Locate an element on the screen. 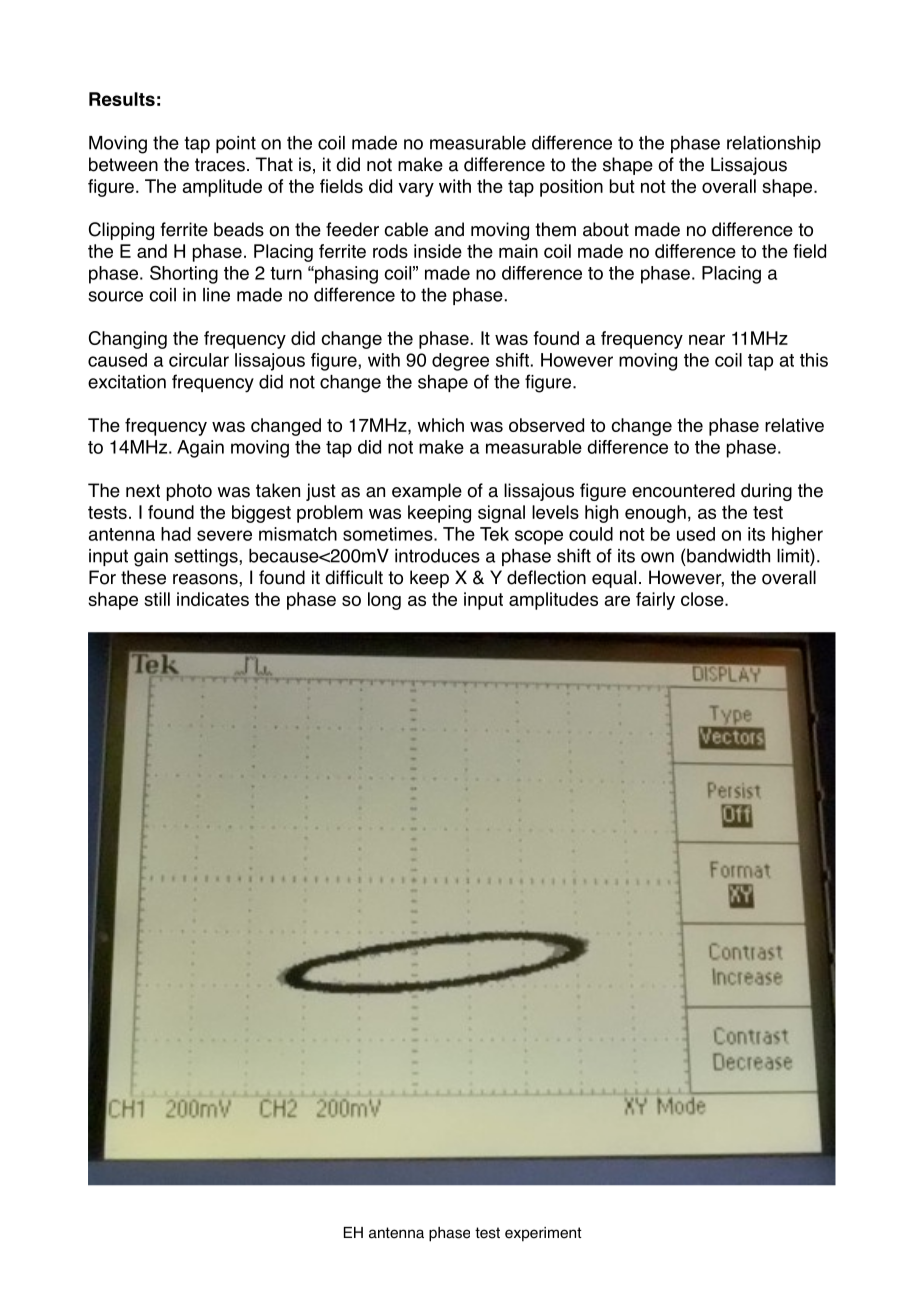  experiment is located at coordinates (543, 1234).
